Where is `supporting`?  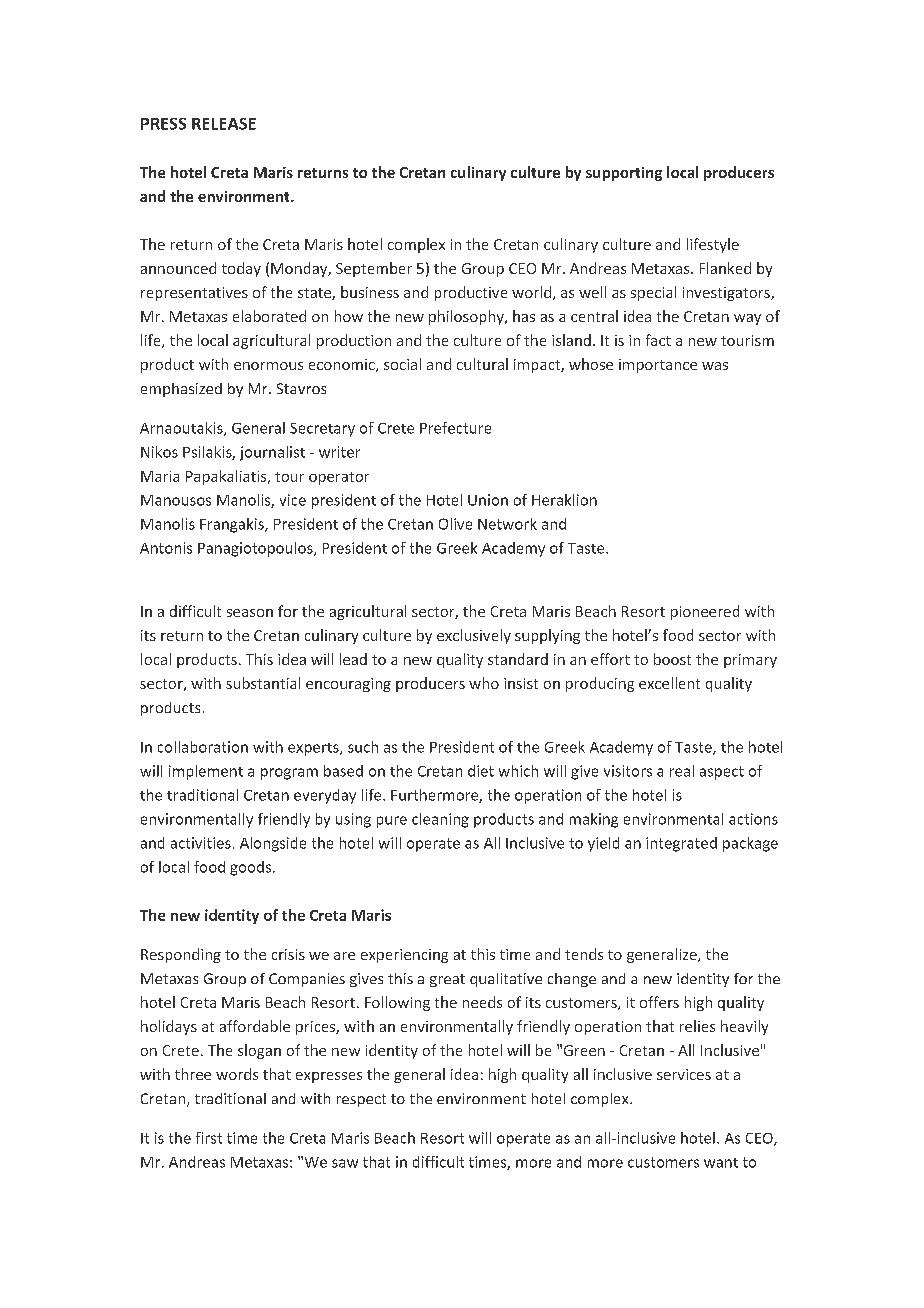
supporting is located at coordinates (624, 174).
